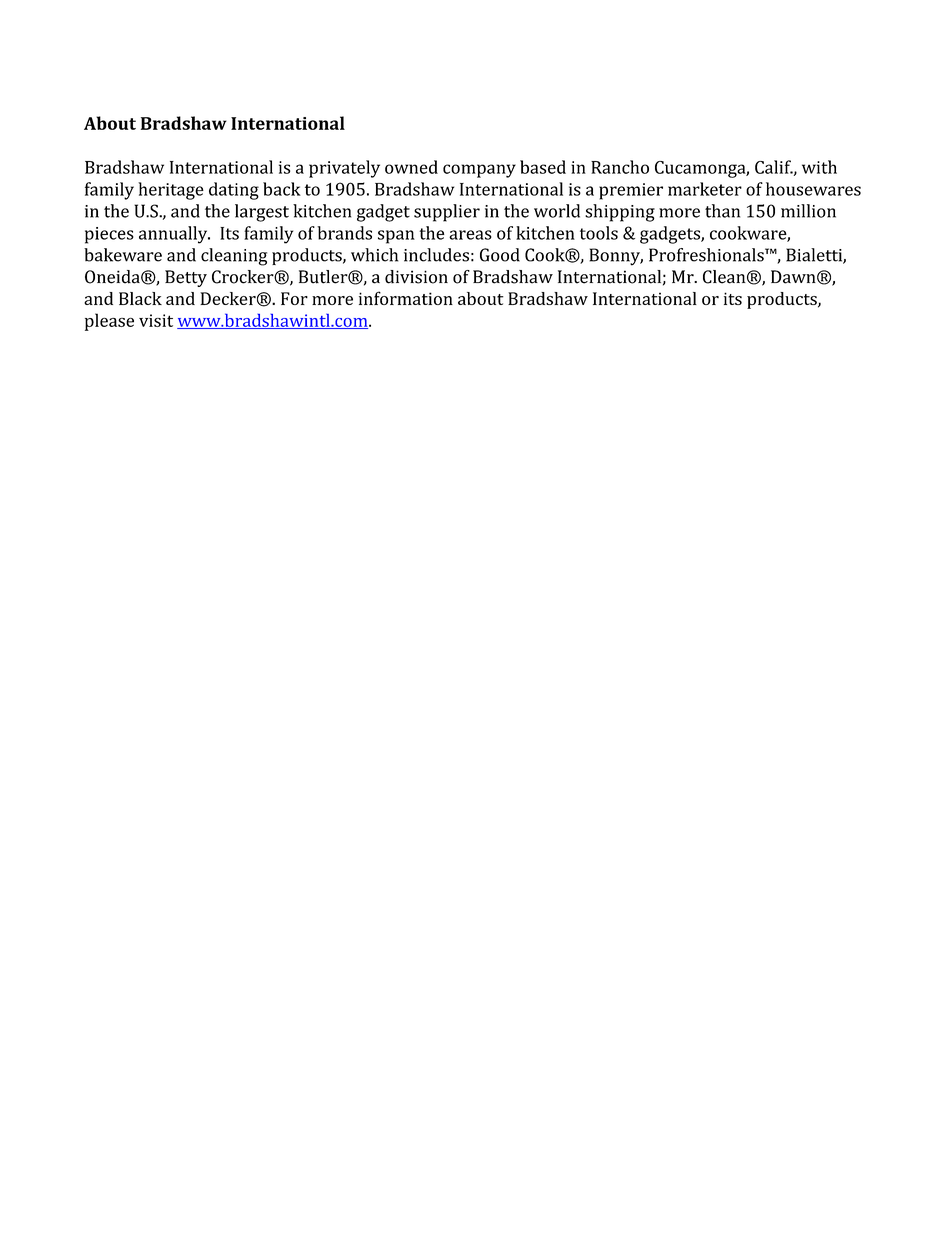  I want to click on privately, so click(344, 169).
